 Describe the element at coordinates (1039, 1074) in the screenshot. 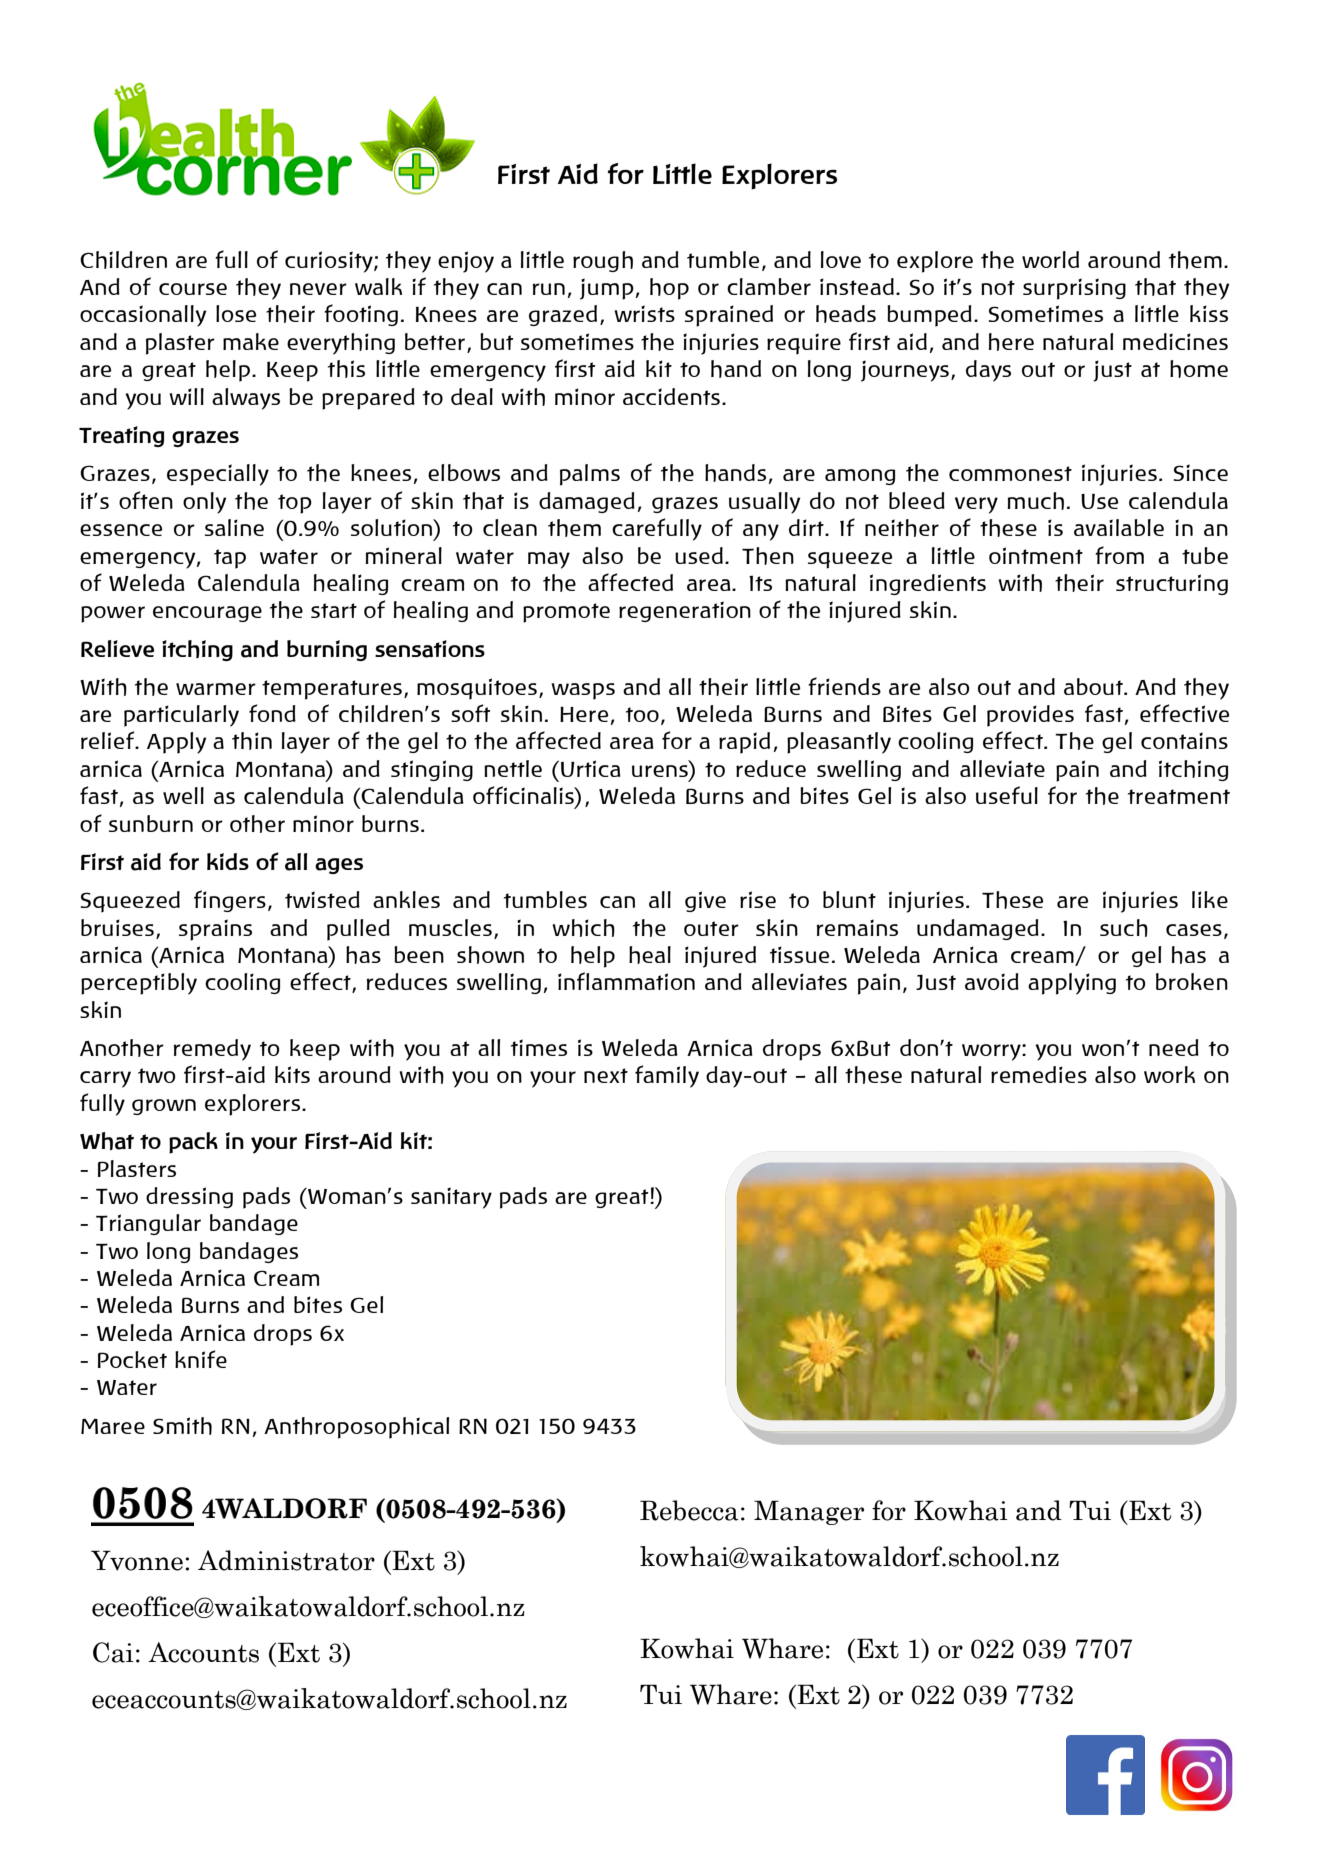

I see `remedies` at that location.
